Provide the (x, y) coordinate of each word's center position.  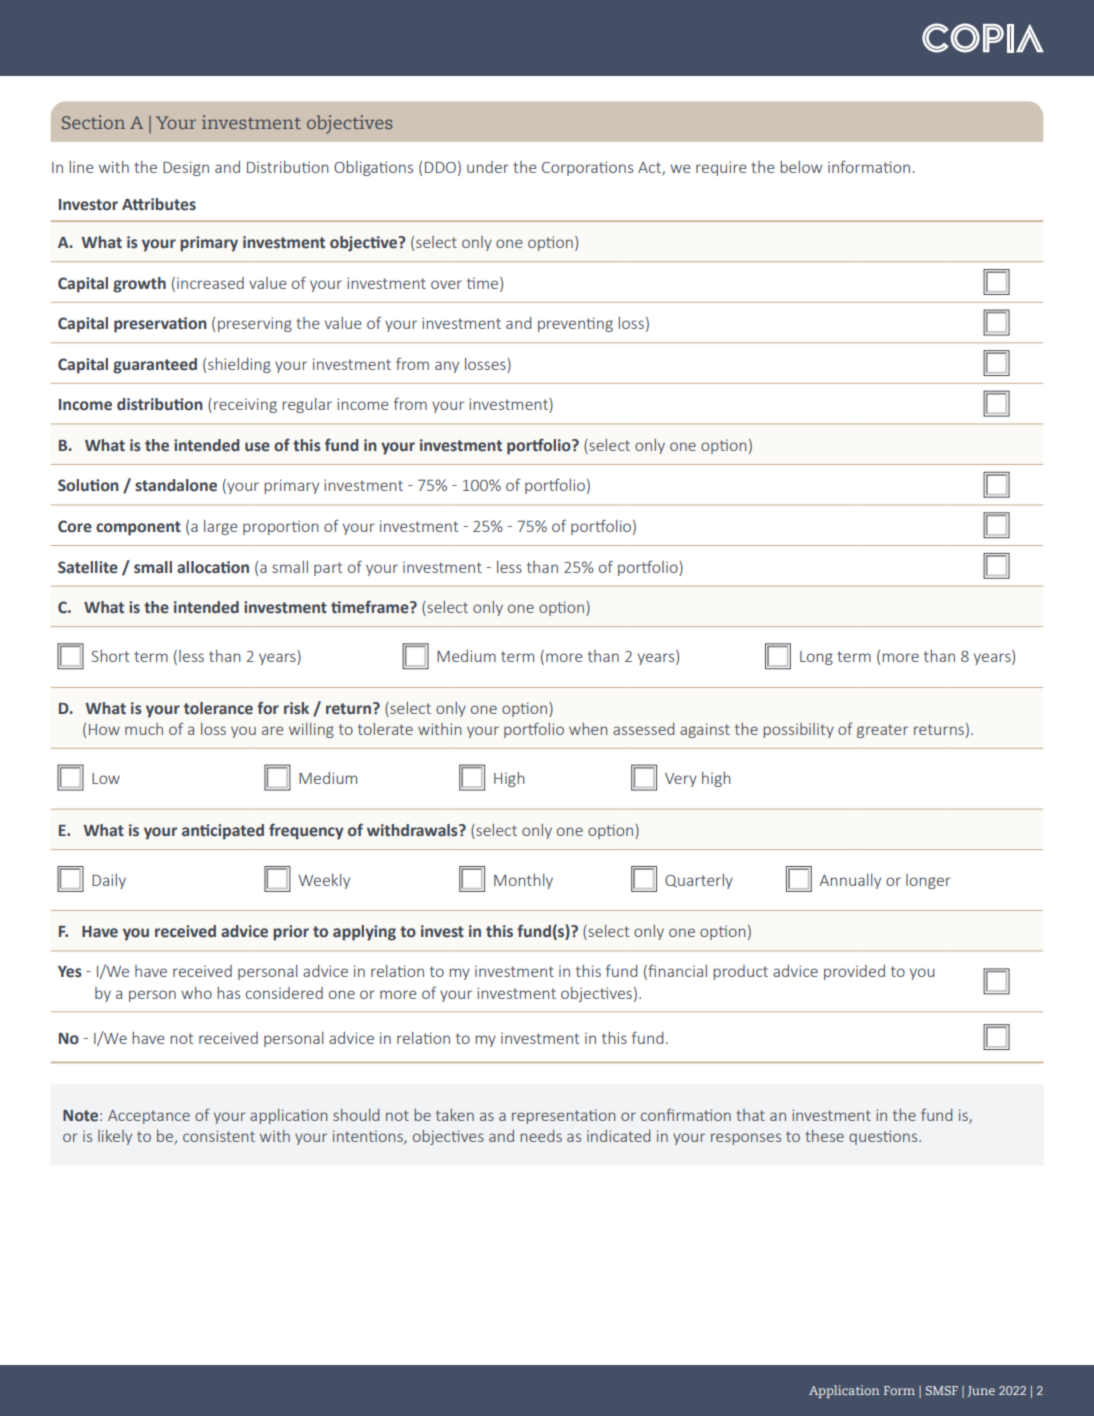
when (588, 729)
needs (541, 1136)
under (488, 167)
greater (882, 731)
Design (186, 168)
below (801, 167)
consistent (219, 1136)
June (981, 1391)
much (144, 729)
